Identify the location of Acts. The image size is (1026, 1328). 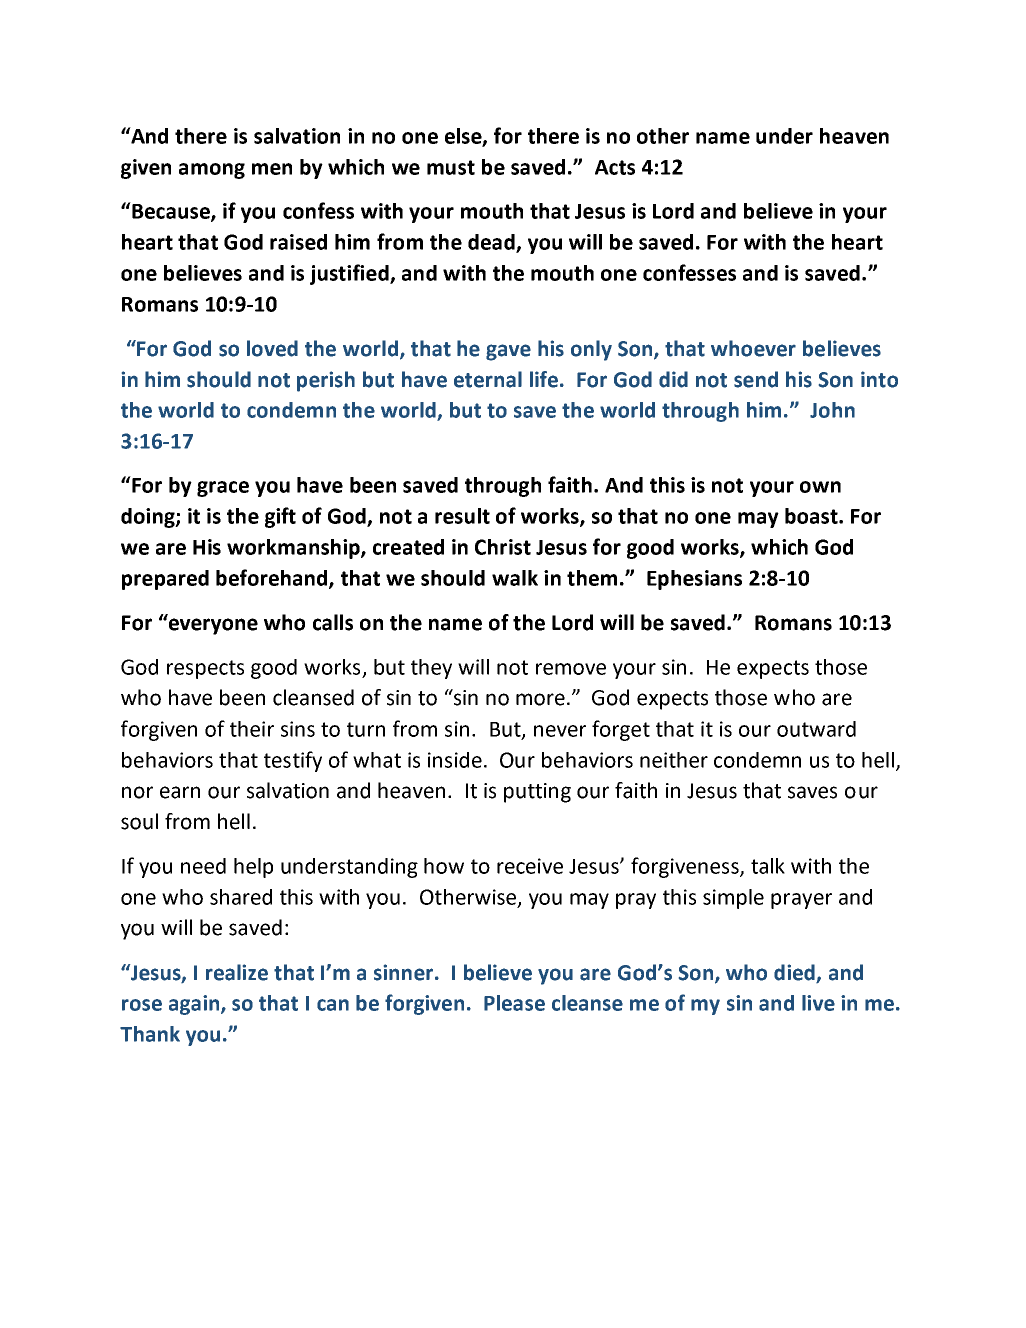
(615, 167).
